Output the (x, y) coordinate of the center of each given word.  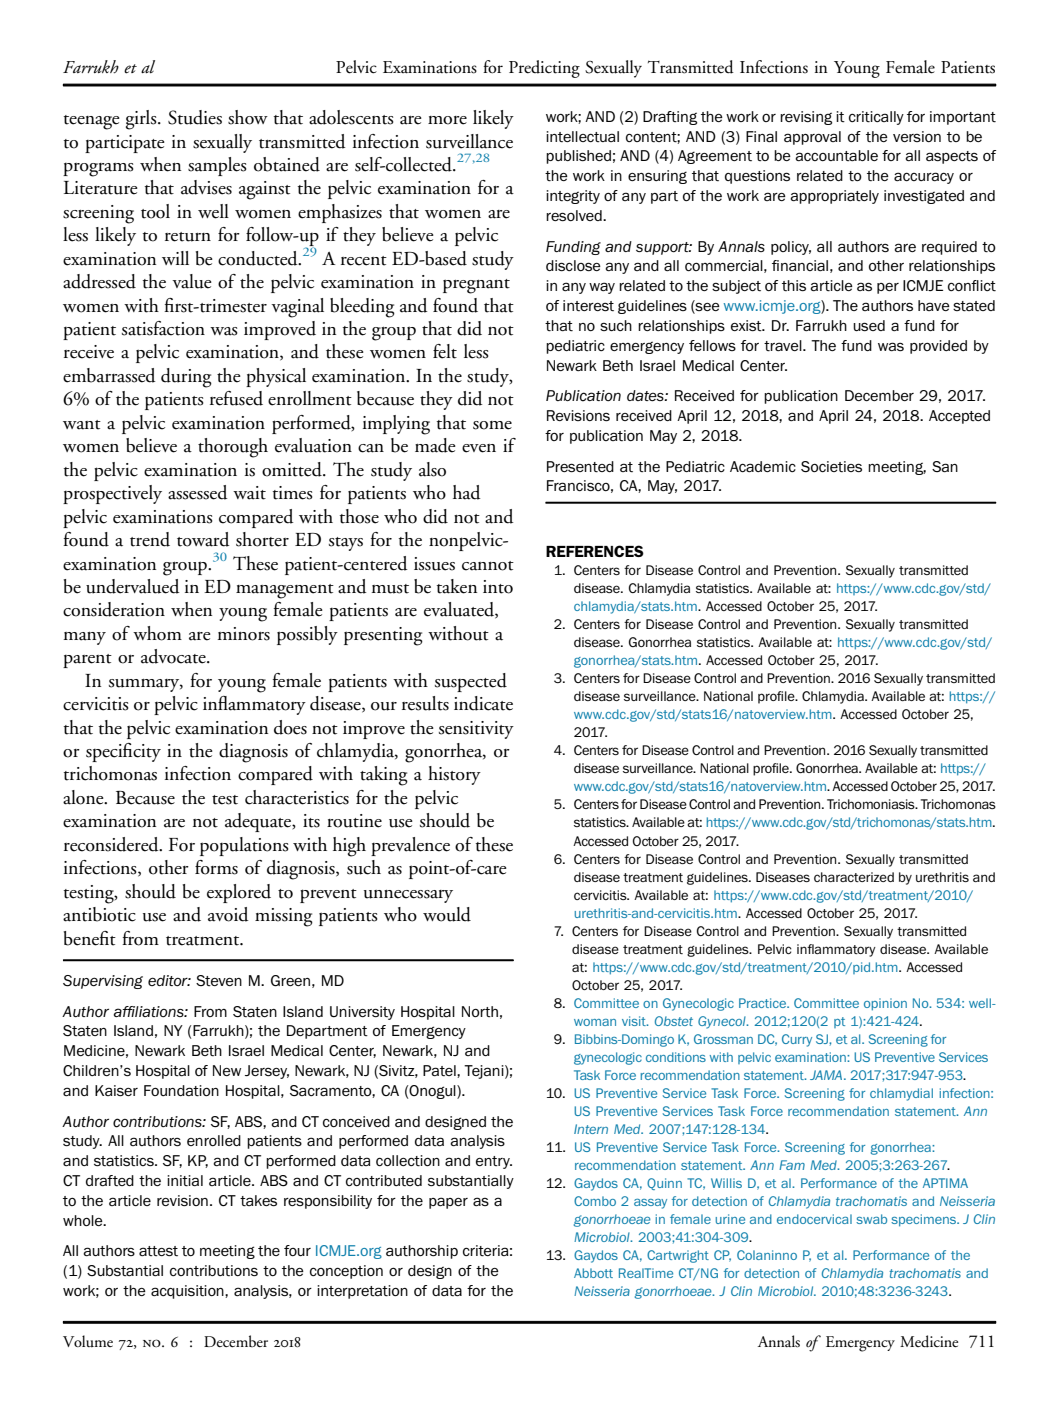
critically (876, 118)
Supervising (103, 982)
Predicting (544, 69)
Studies (195, 117)
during (186, 378)
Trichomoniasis (872, 804)
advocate (174, 656)
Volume (88, 1341)
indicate (483, 703)
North (480, 1011)
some (492, 425)
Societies (831, 467)
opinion (885, 1004)
